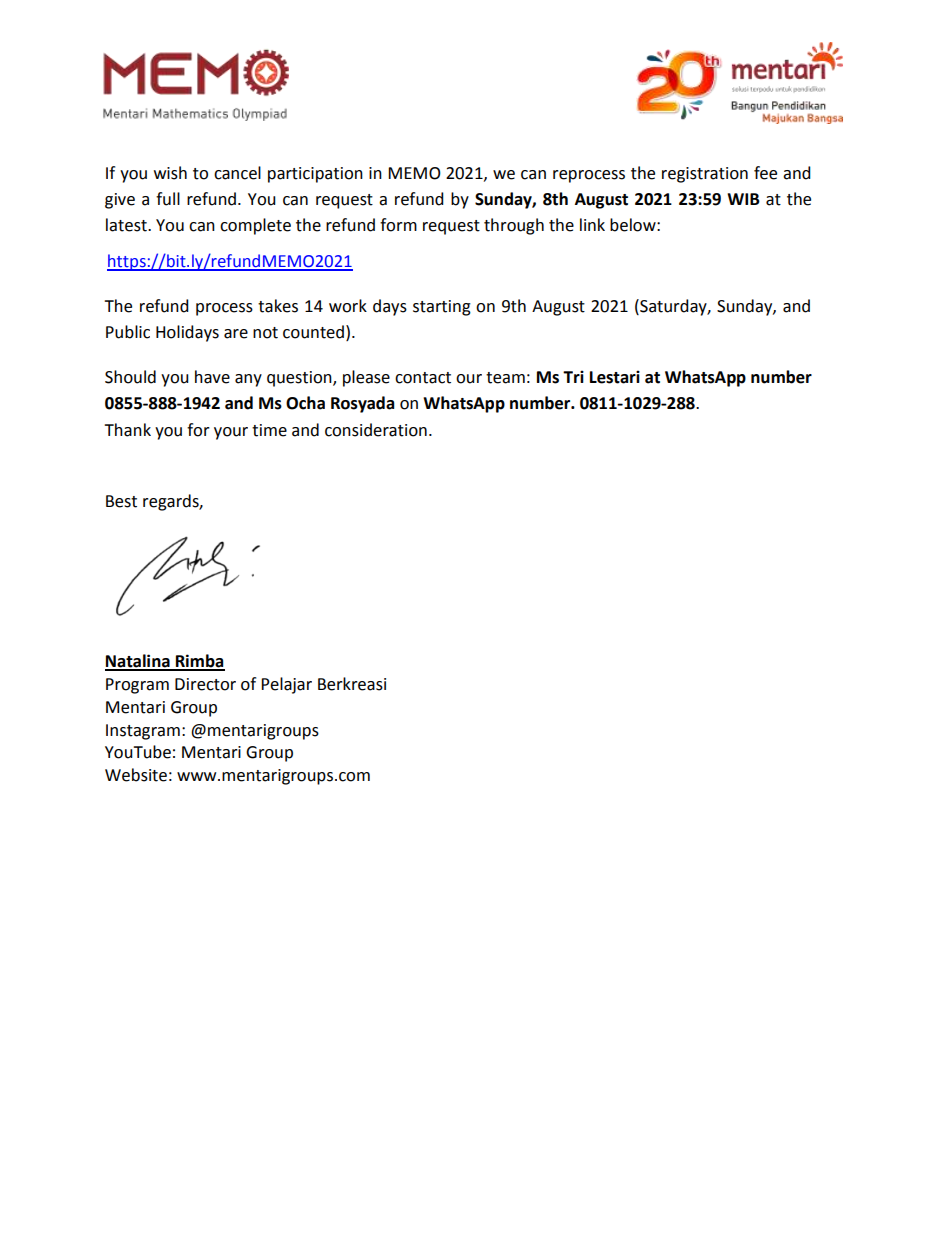 The height and width of the screenshot is (1233, 952). Describe the element at coordinates (236, 334) in the screenshot. I see `are` at that location.
